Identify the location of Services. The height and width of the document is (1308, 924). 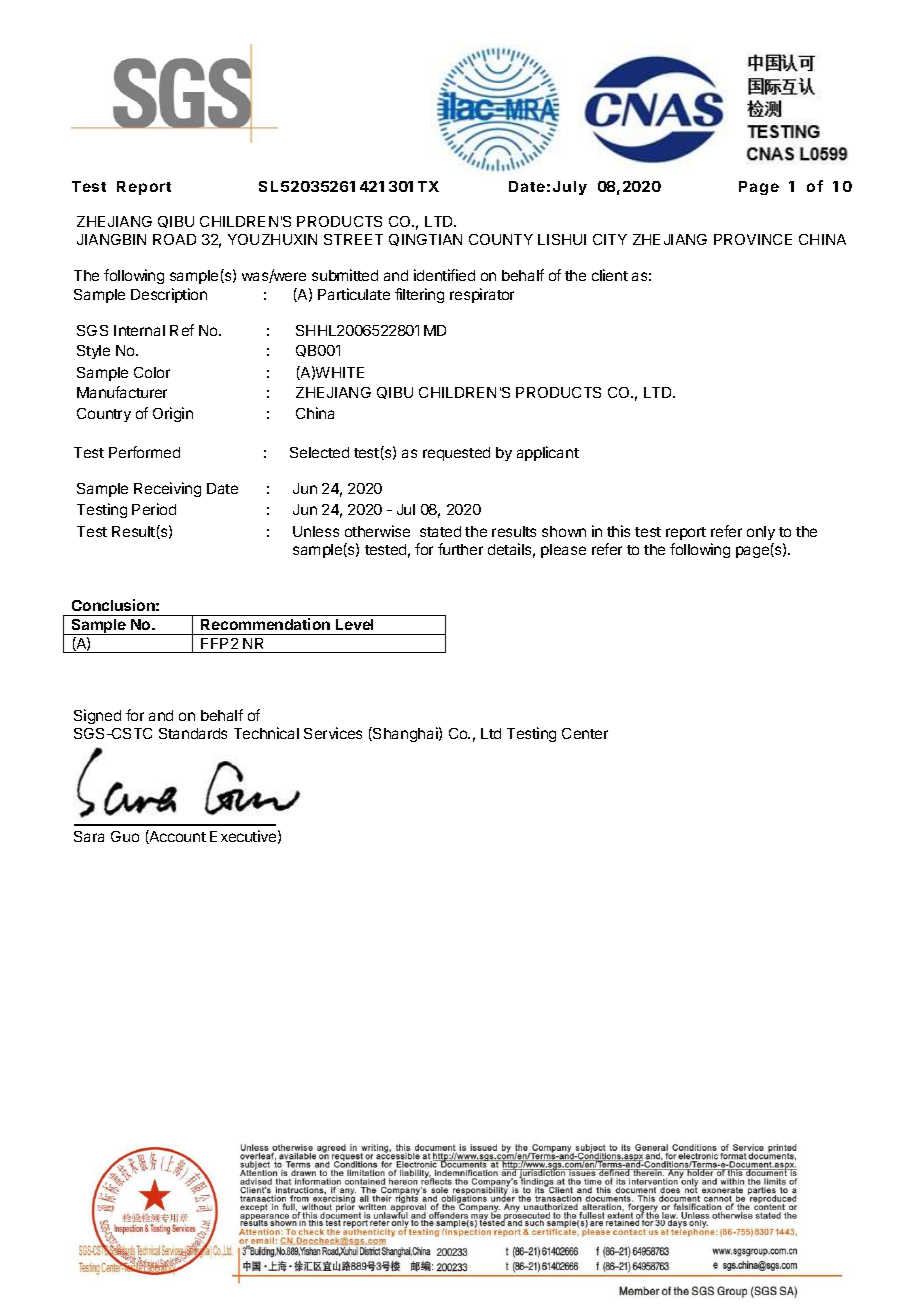
(333, 733).
